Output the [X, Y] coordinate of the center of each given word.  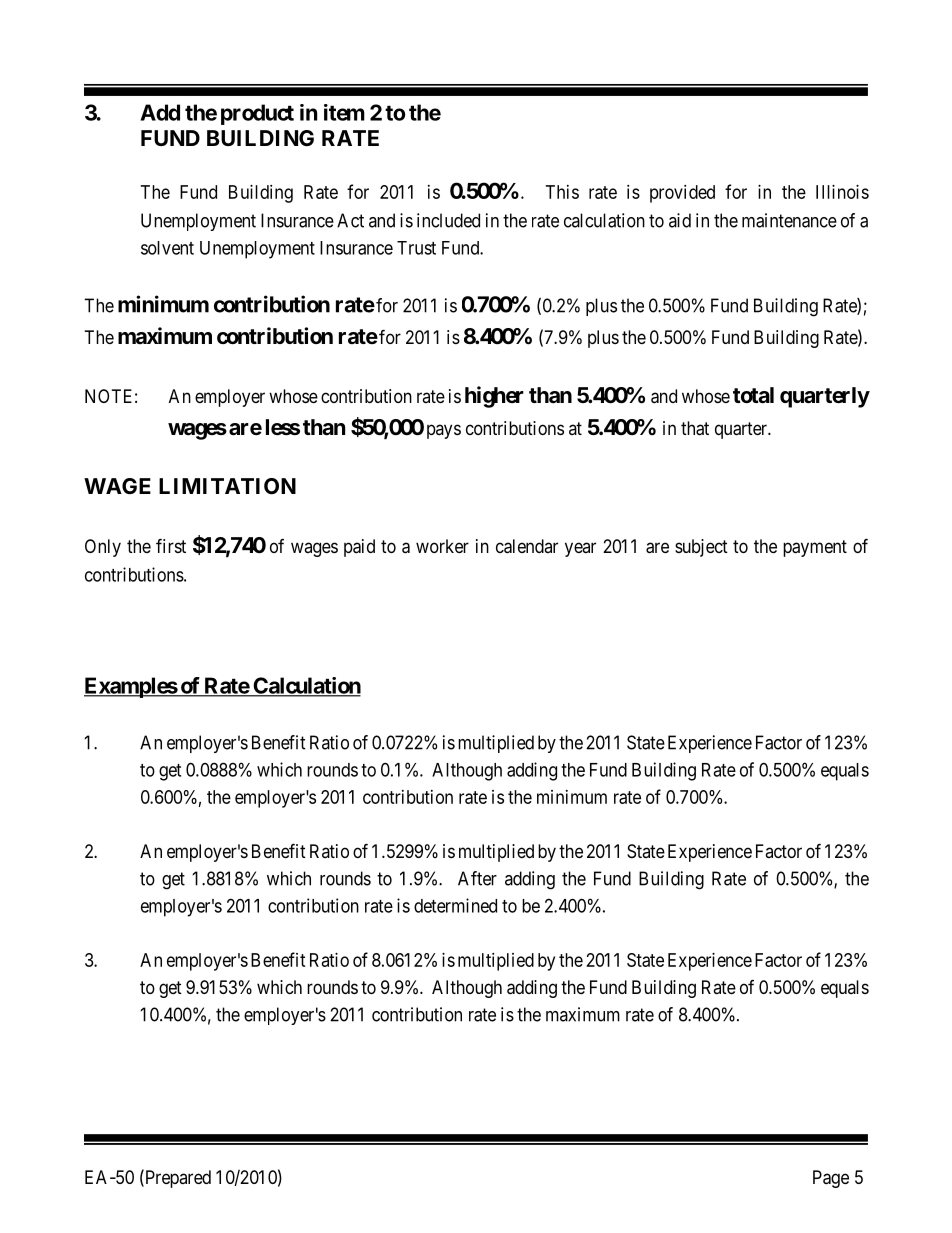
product [257, 114]
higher [494, 397]
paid [359, 548]
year [580, 549]
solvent [167, 248]
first [171, 545]
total [753, 395]
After [477, 878]
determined [455, 905]
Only [103, 548]
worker [442, 546]
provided [682, 194]
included [448, 220]
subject [701, 548]
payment [815, 548]
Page [831, 1179]
